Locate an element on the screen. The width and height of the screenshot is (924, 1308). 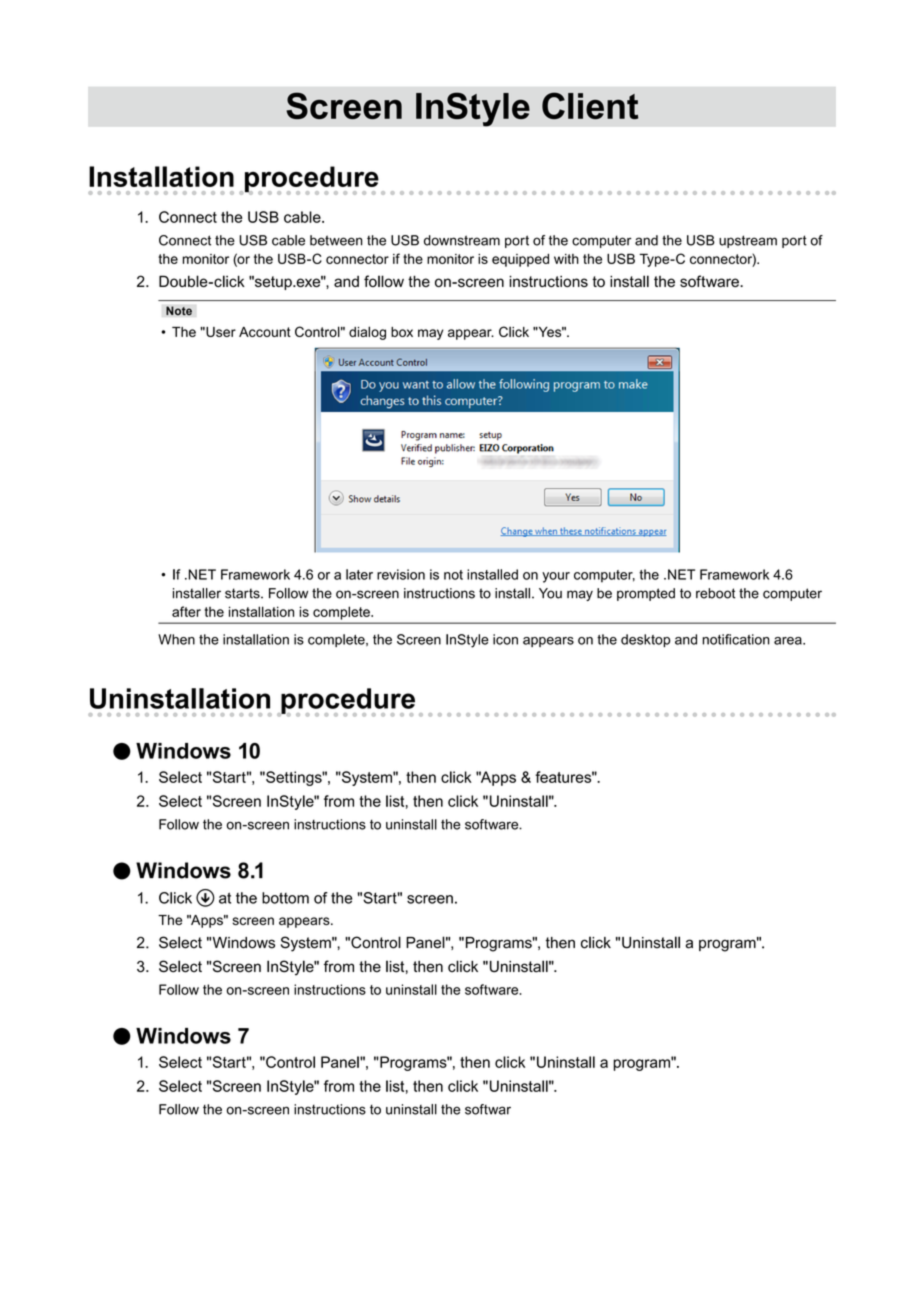
later is located at coordinates (359, 574).
